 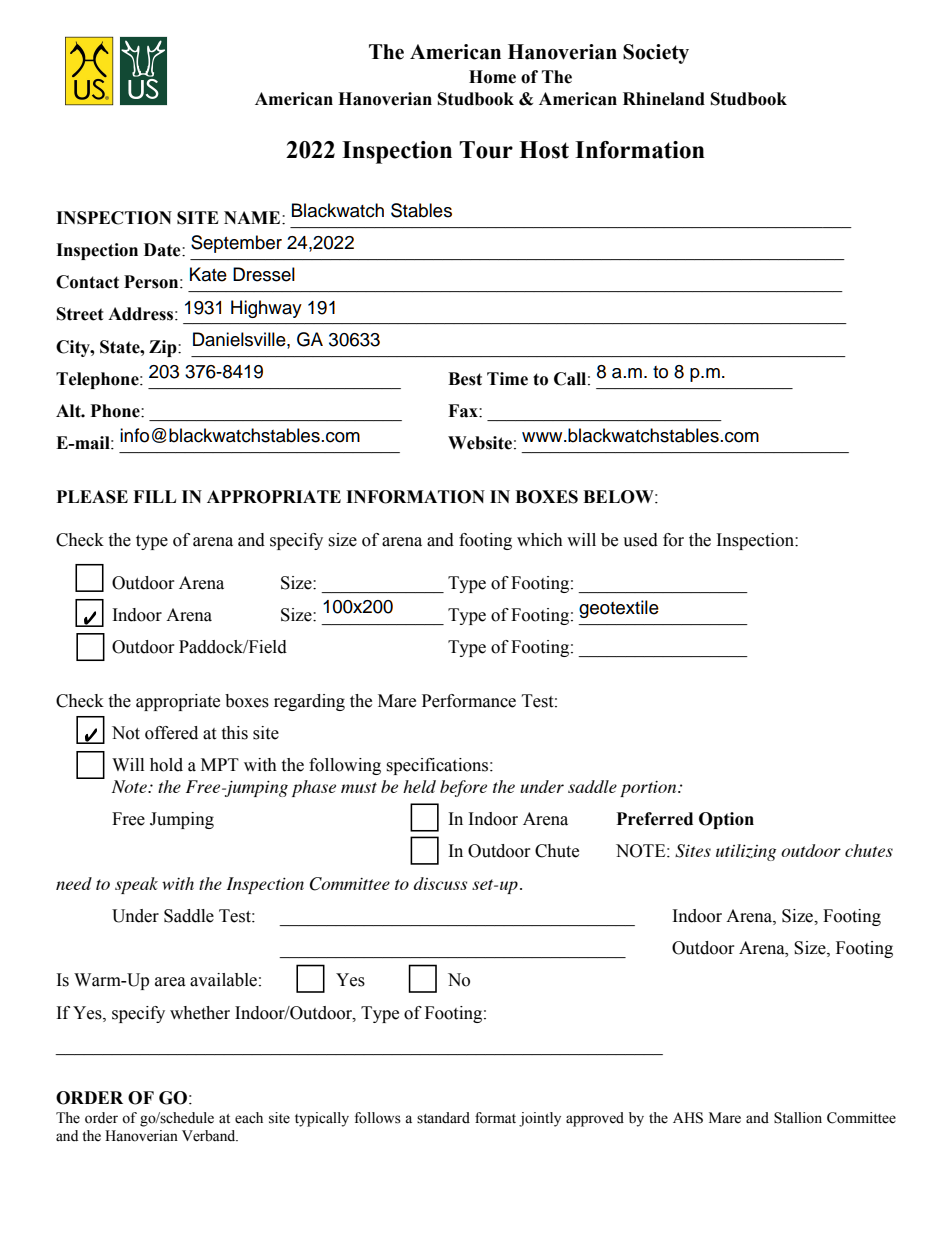 What do you see at coordinates (664, 99) in the screenshot?
I see `Rhineland` at bounding box center [664, 99].
